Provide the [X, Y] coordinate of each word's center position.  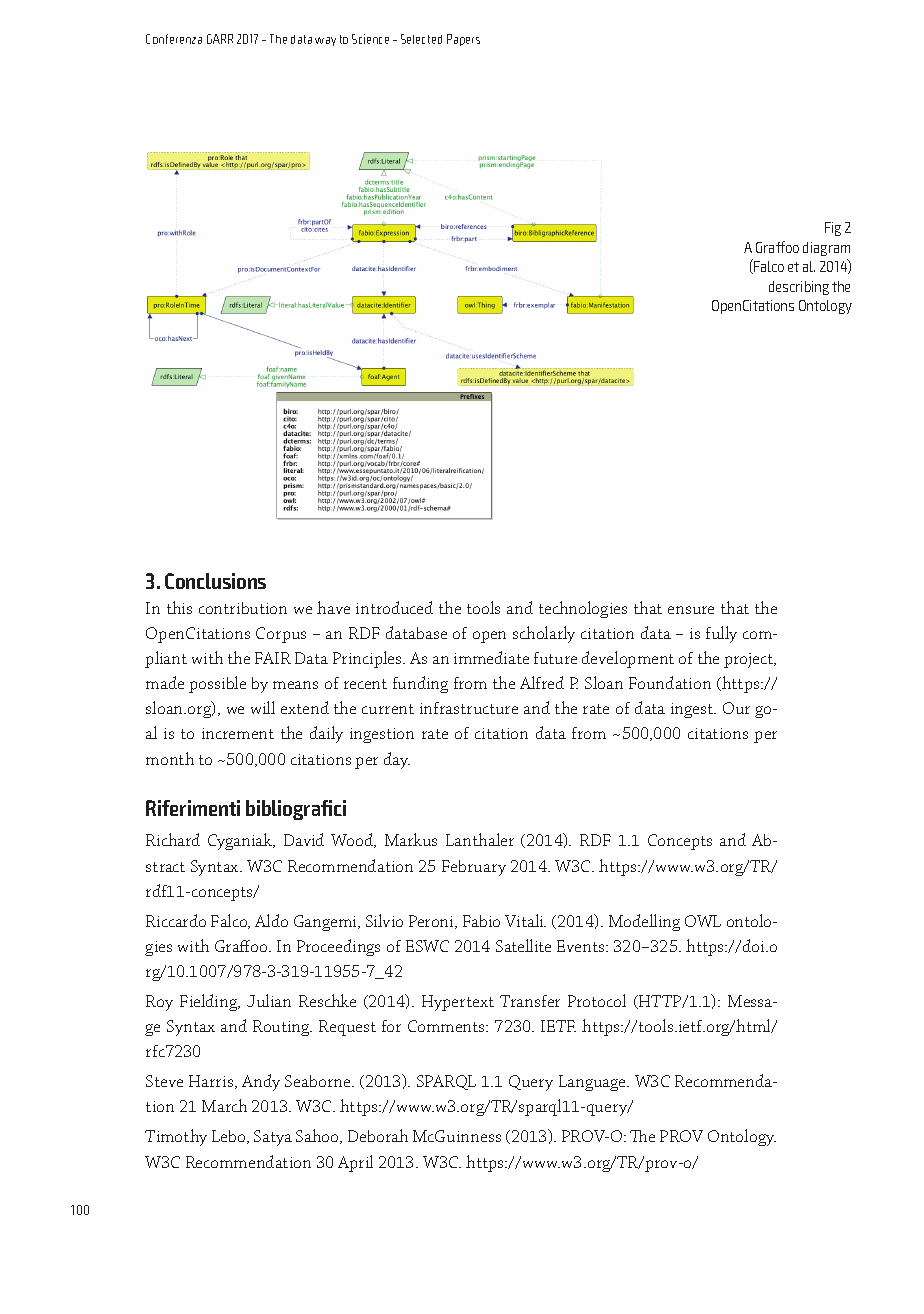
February [474, 868]
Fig [833, 229]
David [304, 839]
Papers [463, 40]
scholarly [544, 634]
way [325, 41]
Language [593, 1083]
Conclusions [215, 581]
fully [721, 634]
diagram [826, 249]
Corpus [281, 635]
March [224, 1105]
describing [799, 288]
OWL [703, 921]
